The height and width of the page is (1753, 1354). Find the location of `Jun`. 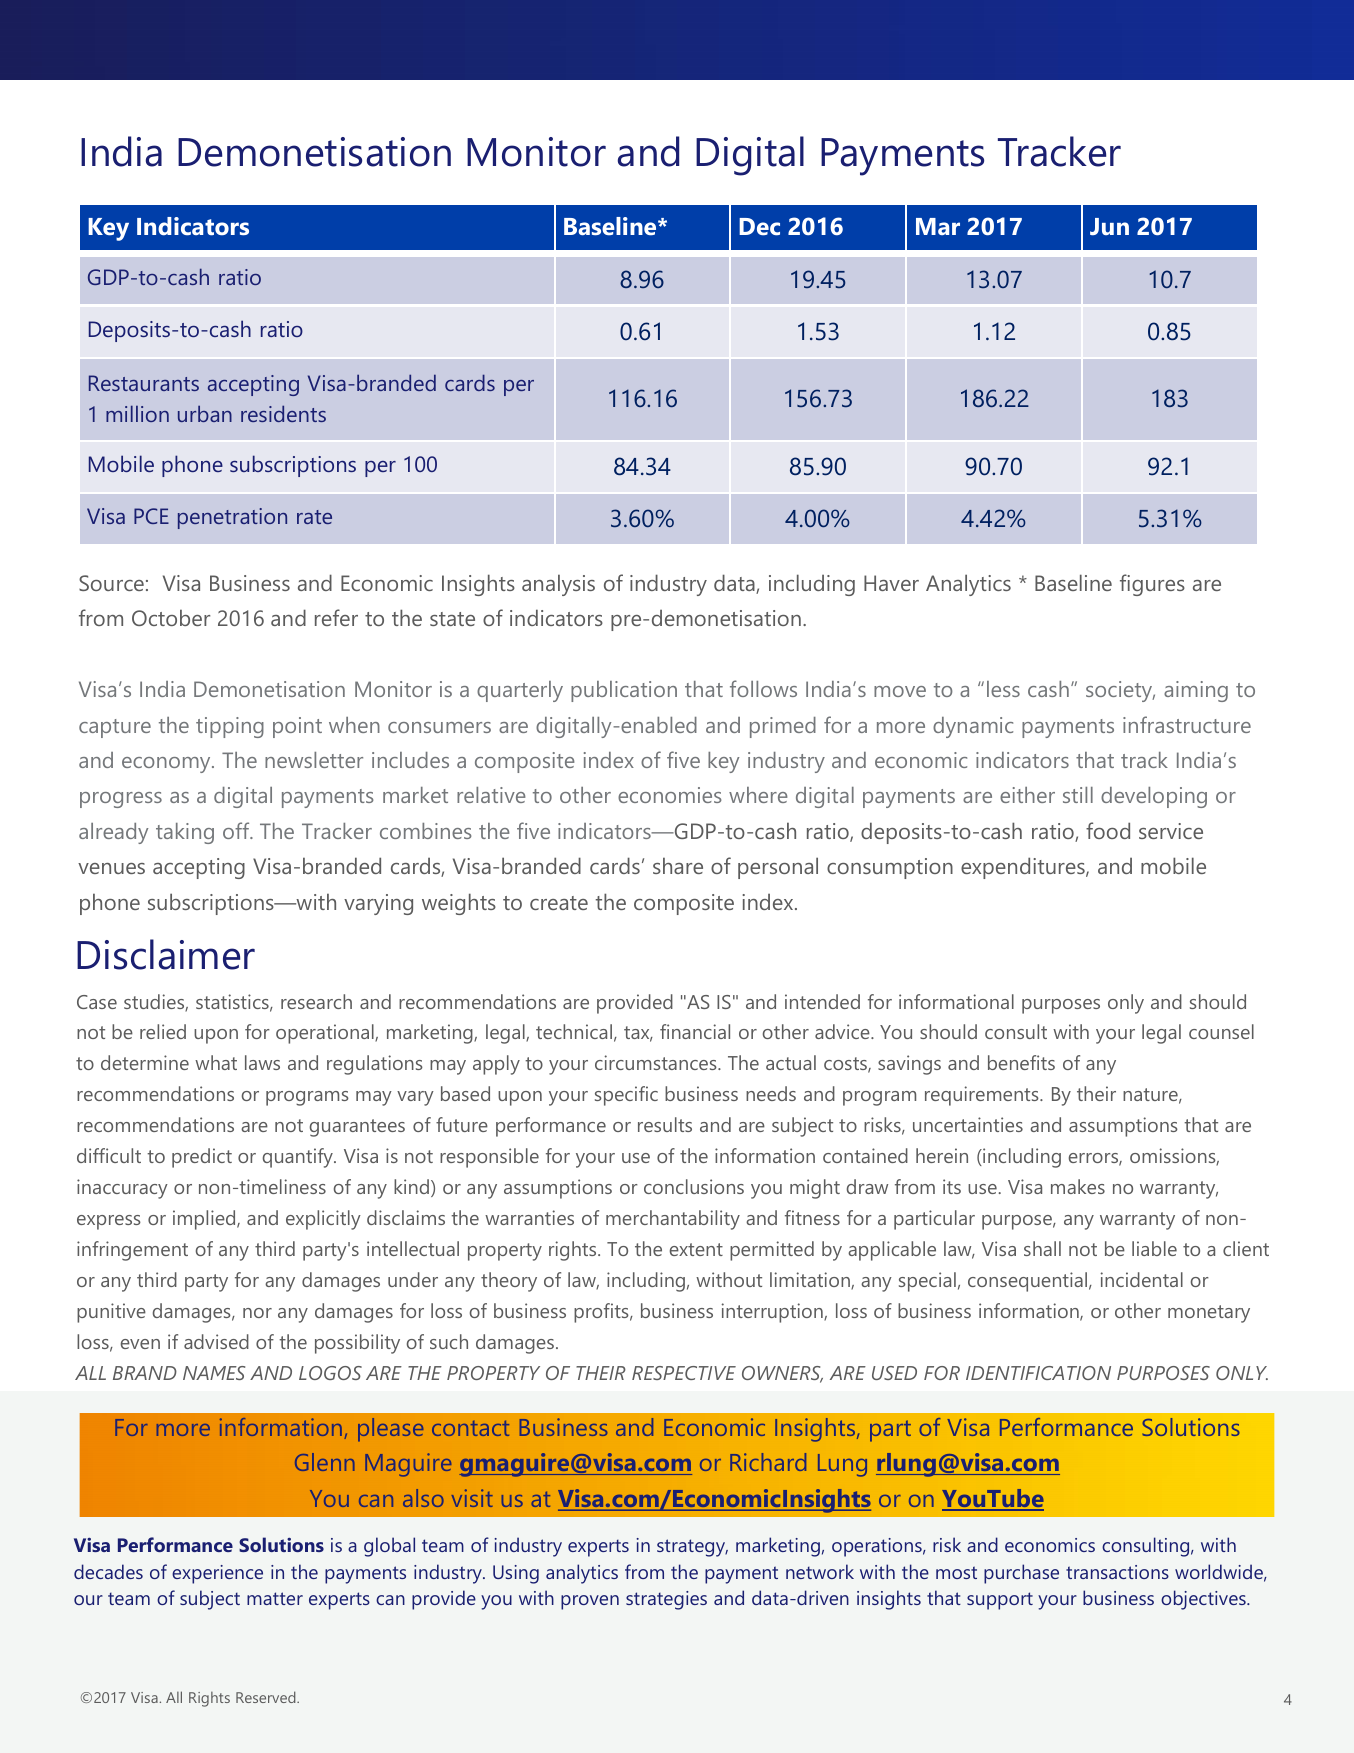

Jun is located at coordinates (1109, 226).
